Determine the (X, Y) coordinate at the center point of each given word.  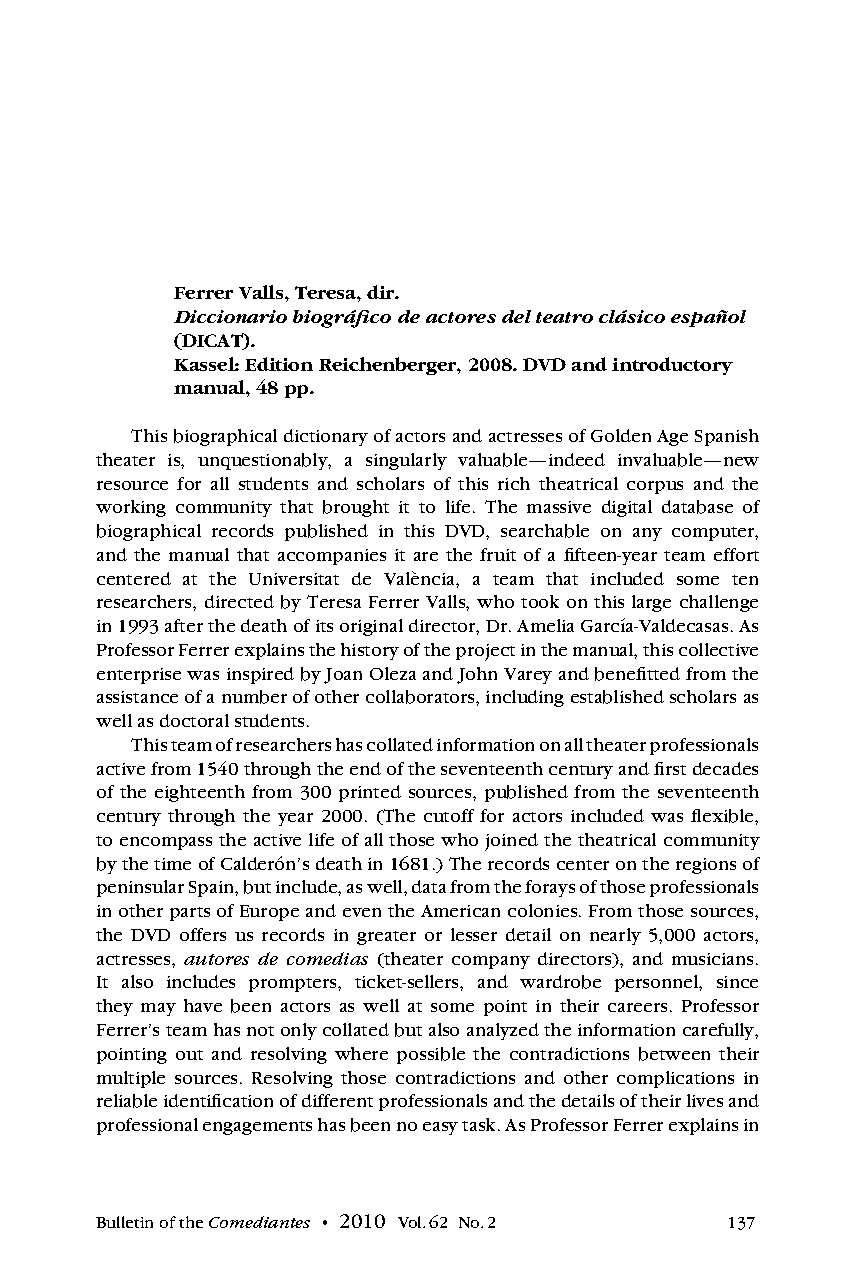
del (516, 316)
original (371, 627)
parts (190, 914)
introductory (672, 366)
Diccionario (230, 316)
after (184, 625)
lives (705, 1100)
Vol (411, 1222)
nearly (615, 936)
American (460, 911)
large (651, 603)
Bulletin (124, 1222)
